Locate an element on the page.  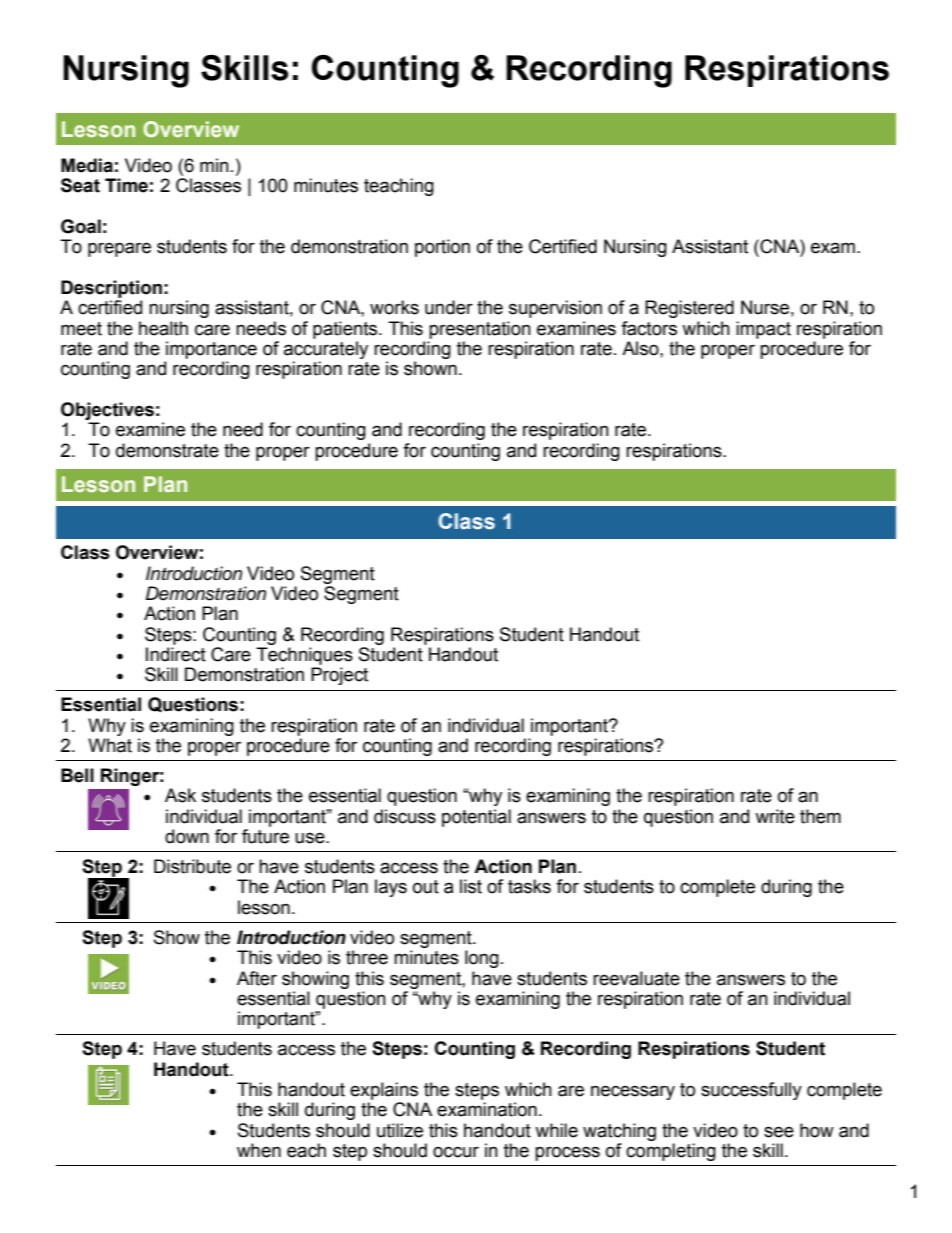
Indirect is located at coordinates (176, 654).
